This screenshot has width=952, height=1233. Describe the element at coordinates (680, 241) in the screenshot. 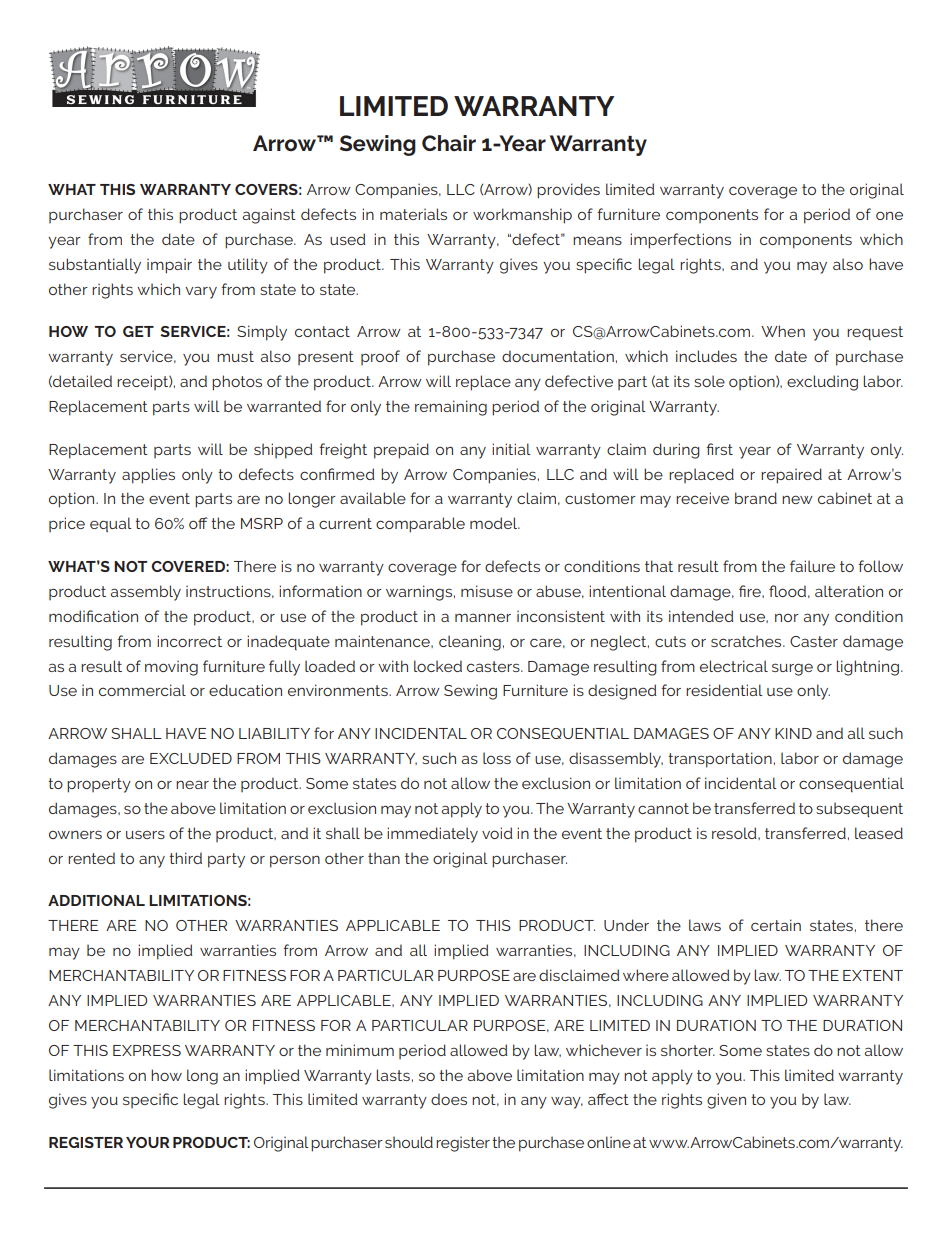

I see `imperfections` at that location.
